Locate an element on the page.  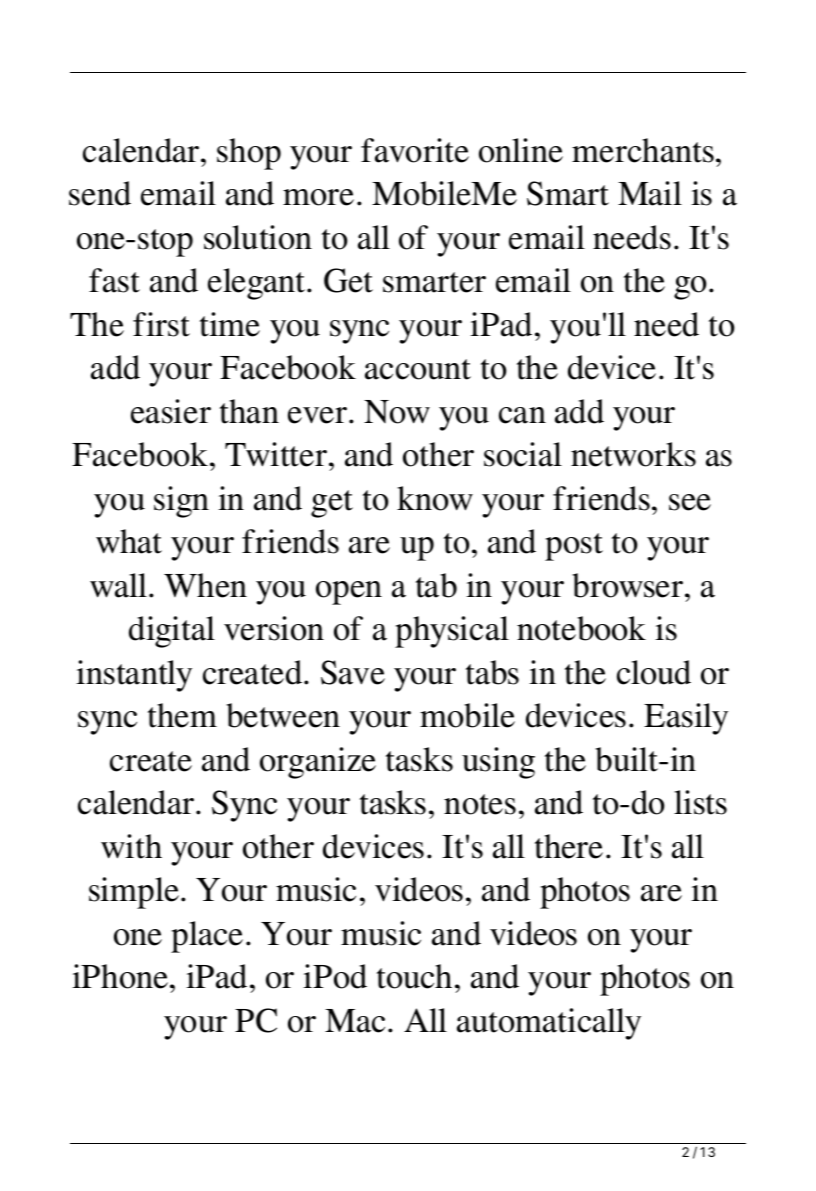
touch is located at coordinates (414, 976).
